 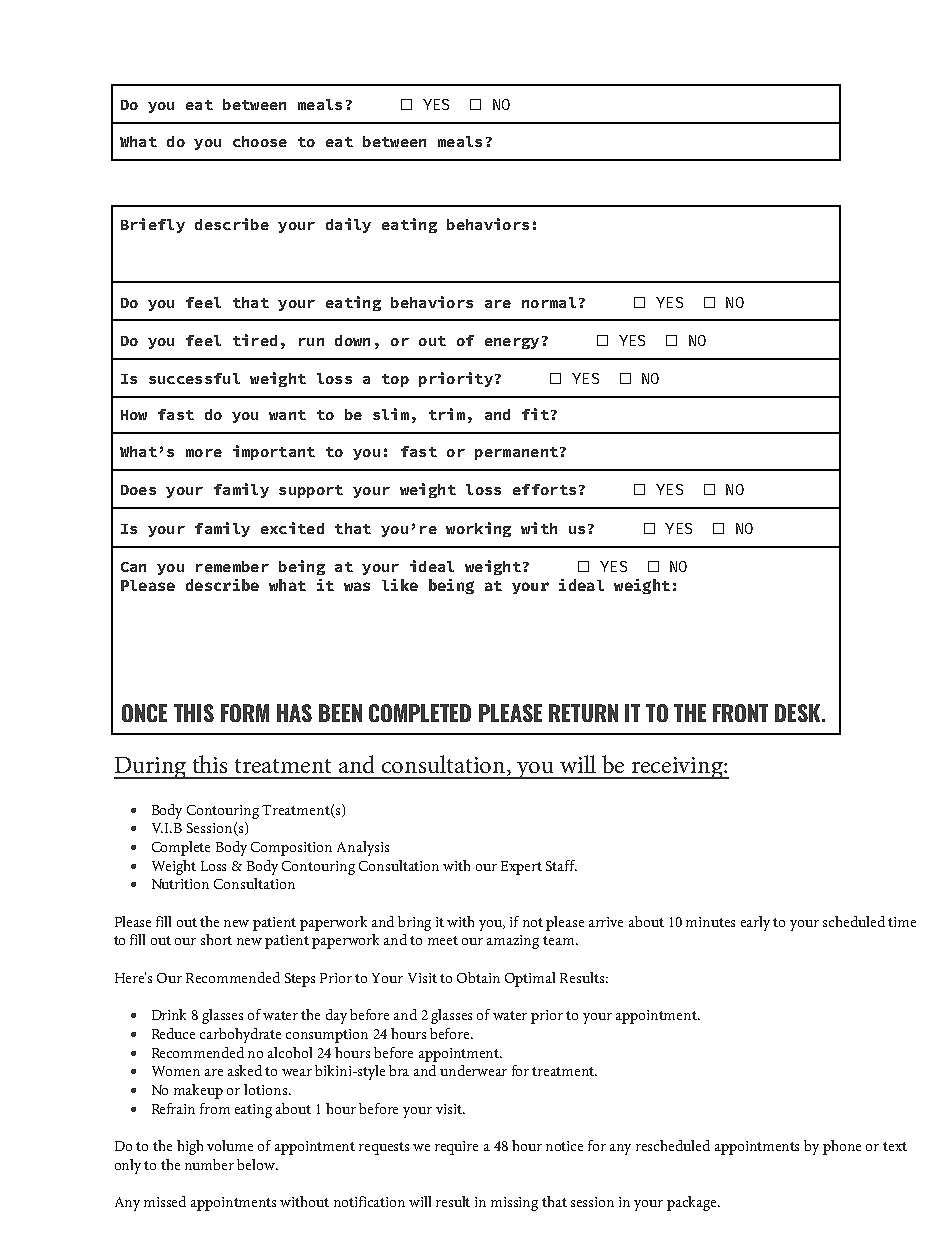 What do you see at coordinates (799, 713) in the screenshot?
I see `DESK` at bounding box center [799, 713].
